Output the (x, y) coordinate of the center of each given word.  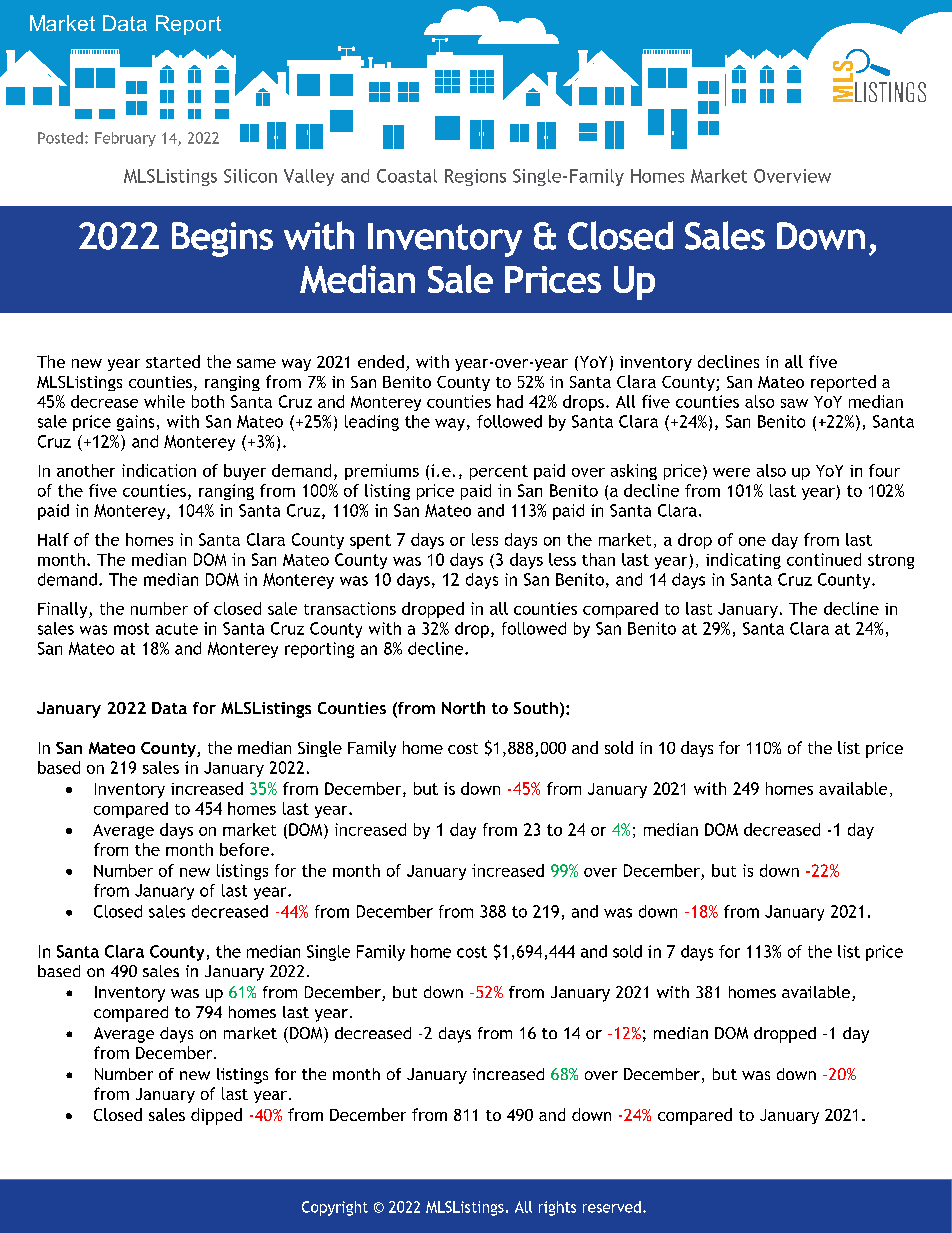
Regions (475, 177)
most (131, 629)
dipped (216, 1116)
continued (824, 559)
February (125, 139)
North (463, 707)
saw (794, 403)
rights (557, 1208)
